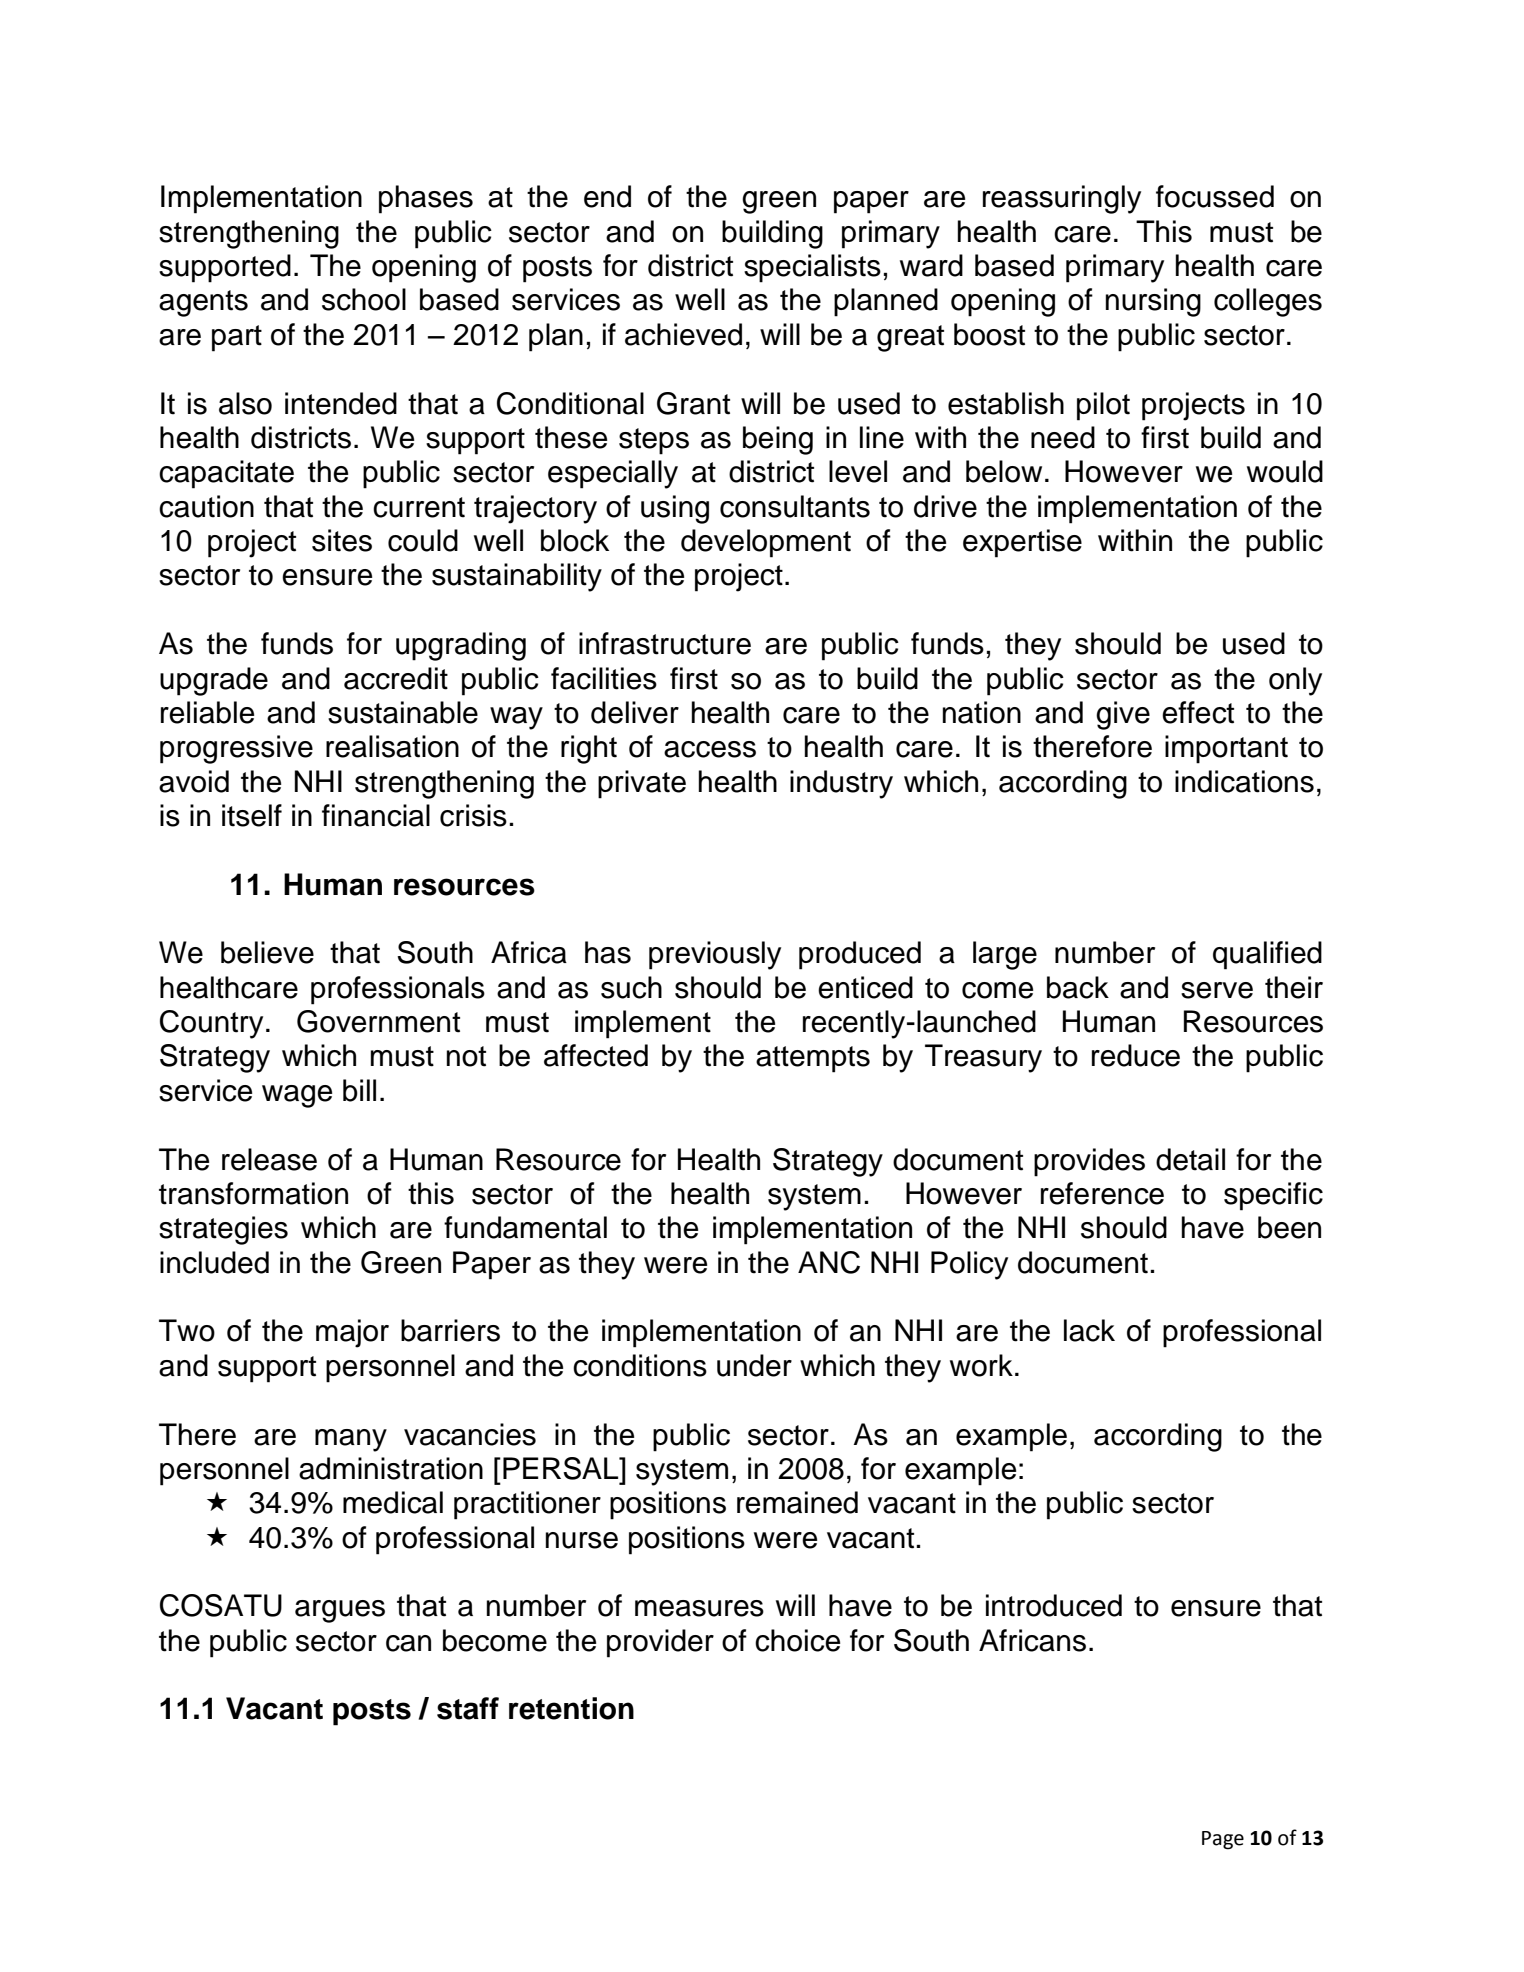 The width and height of the screenshot is (1524, 1972). I want to click on lack, so click(1089, 1330).
